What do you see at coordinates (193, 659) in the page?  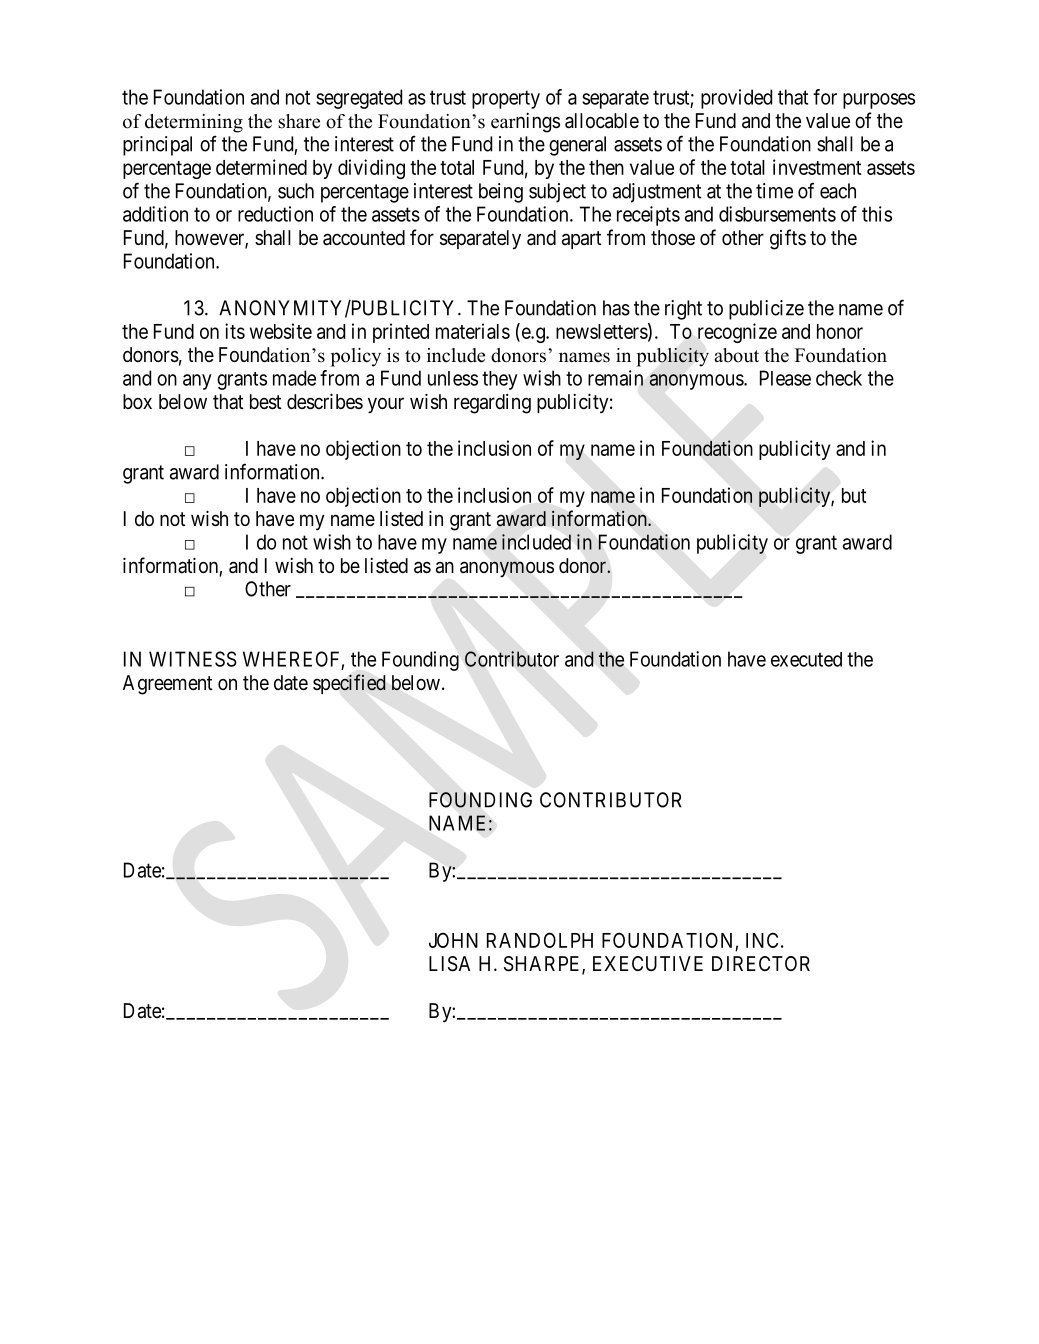 I see `WITNESS` at bounding box center [193, 659].
